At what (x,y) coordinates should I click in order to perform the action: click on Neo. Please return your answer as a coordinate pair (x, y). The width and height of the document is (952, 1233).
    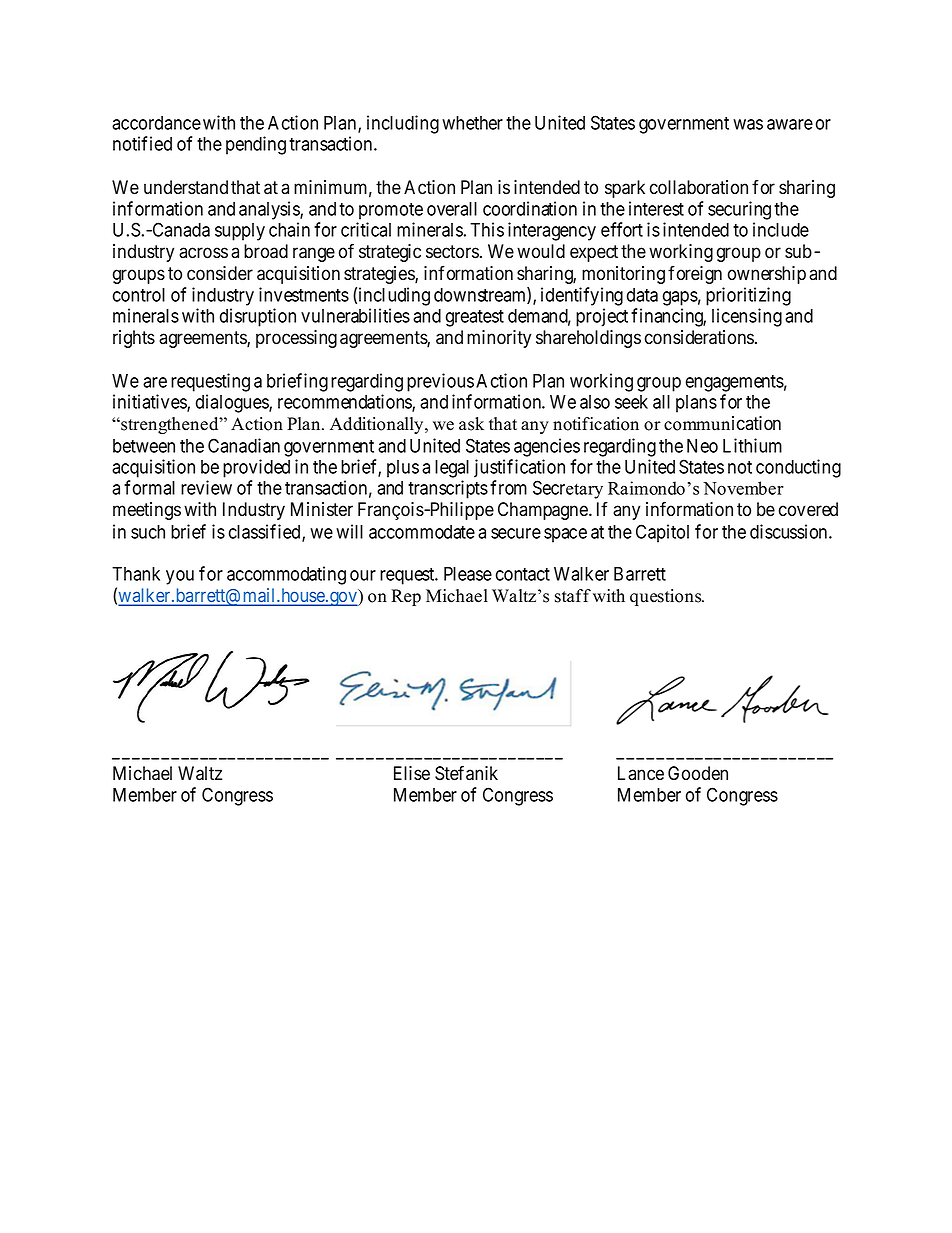
    Looking at the image, I should click on (702, 446).
